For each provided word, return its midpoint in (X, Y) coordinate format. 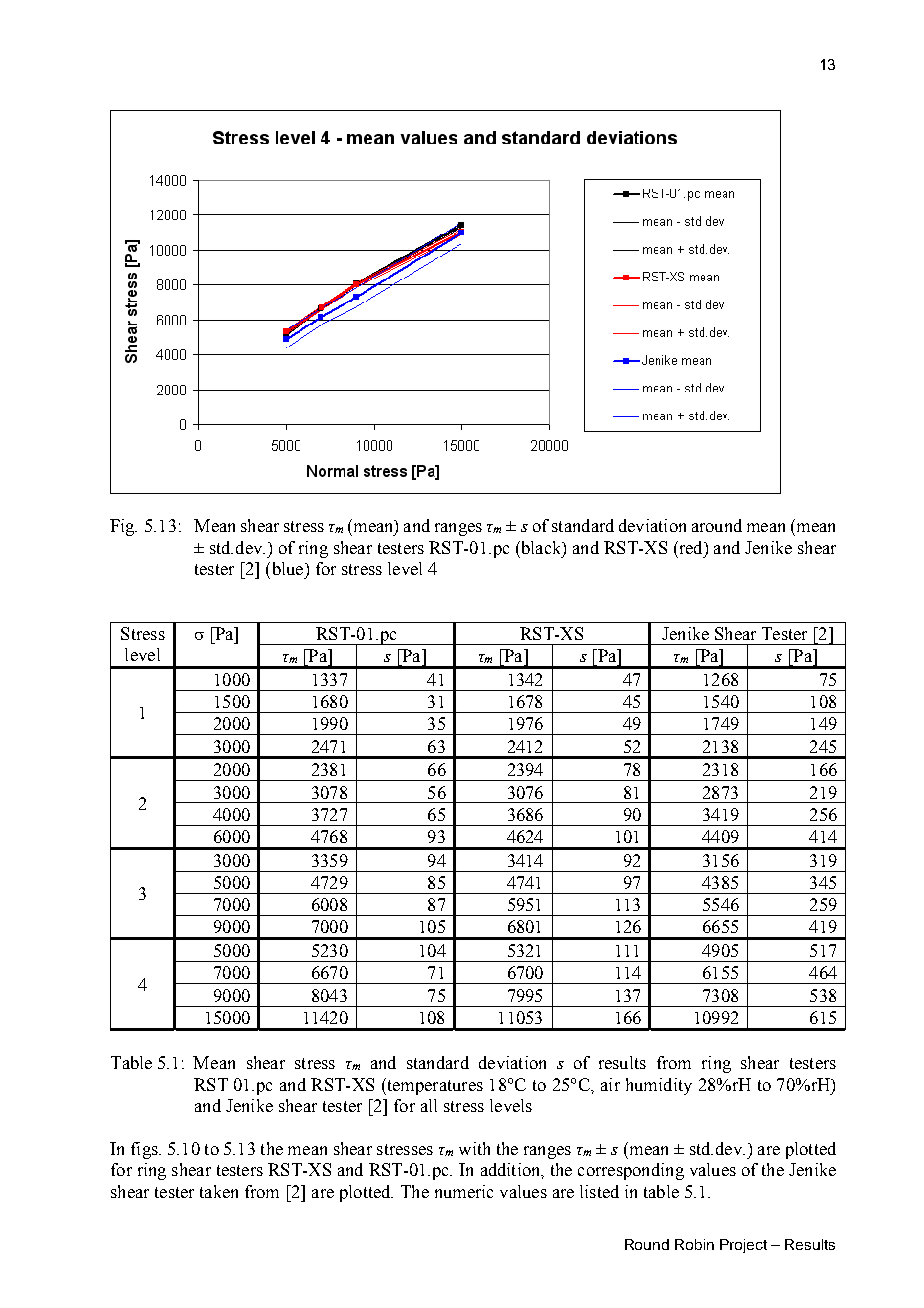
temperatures (434, 1086)
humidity (659, 1086)
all (429, 1105)
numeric (464, 1191)
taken (219, 1191)
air (610, 1084)
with (474, 1148)
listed (599, 1191)
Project (743, 1246)
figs (145, 1150)
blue (287, 568)
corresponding (631, 1171)
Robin (694, 1244)
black (541, 548)
